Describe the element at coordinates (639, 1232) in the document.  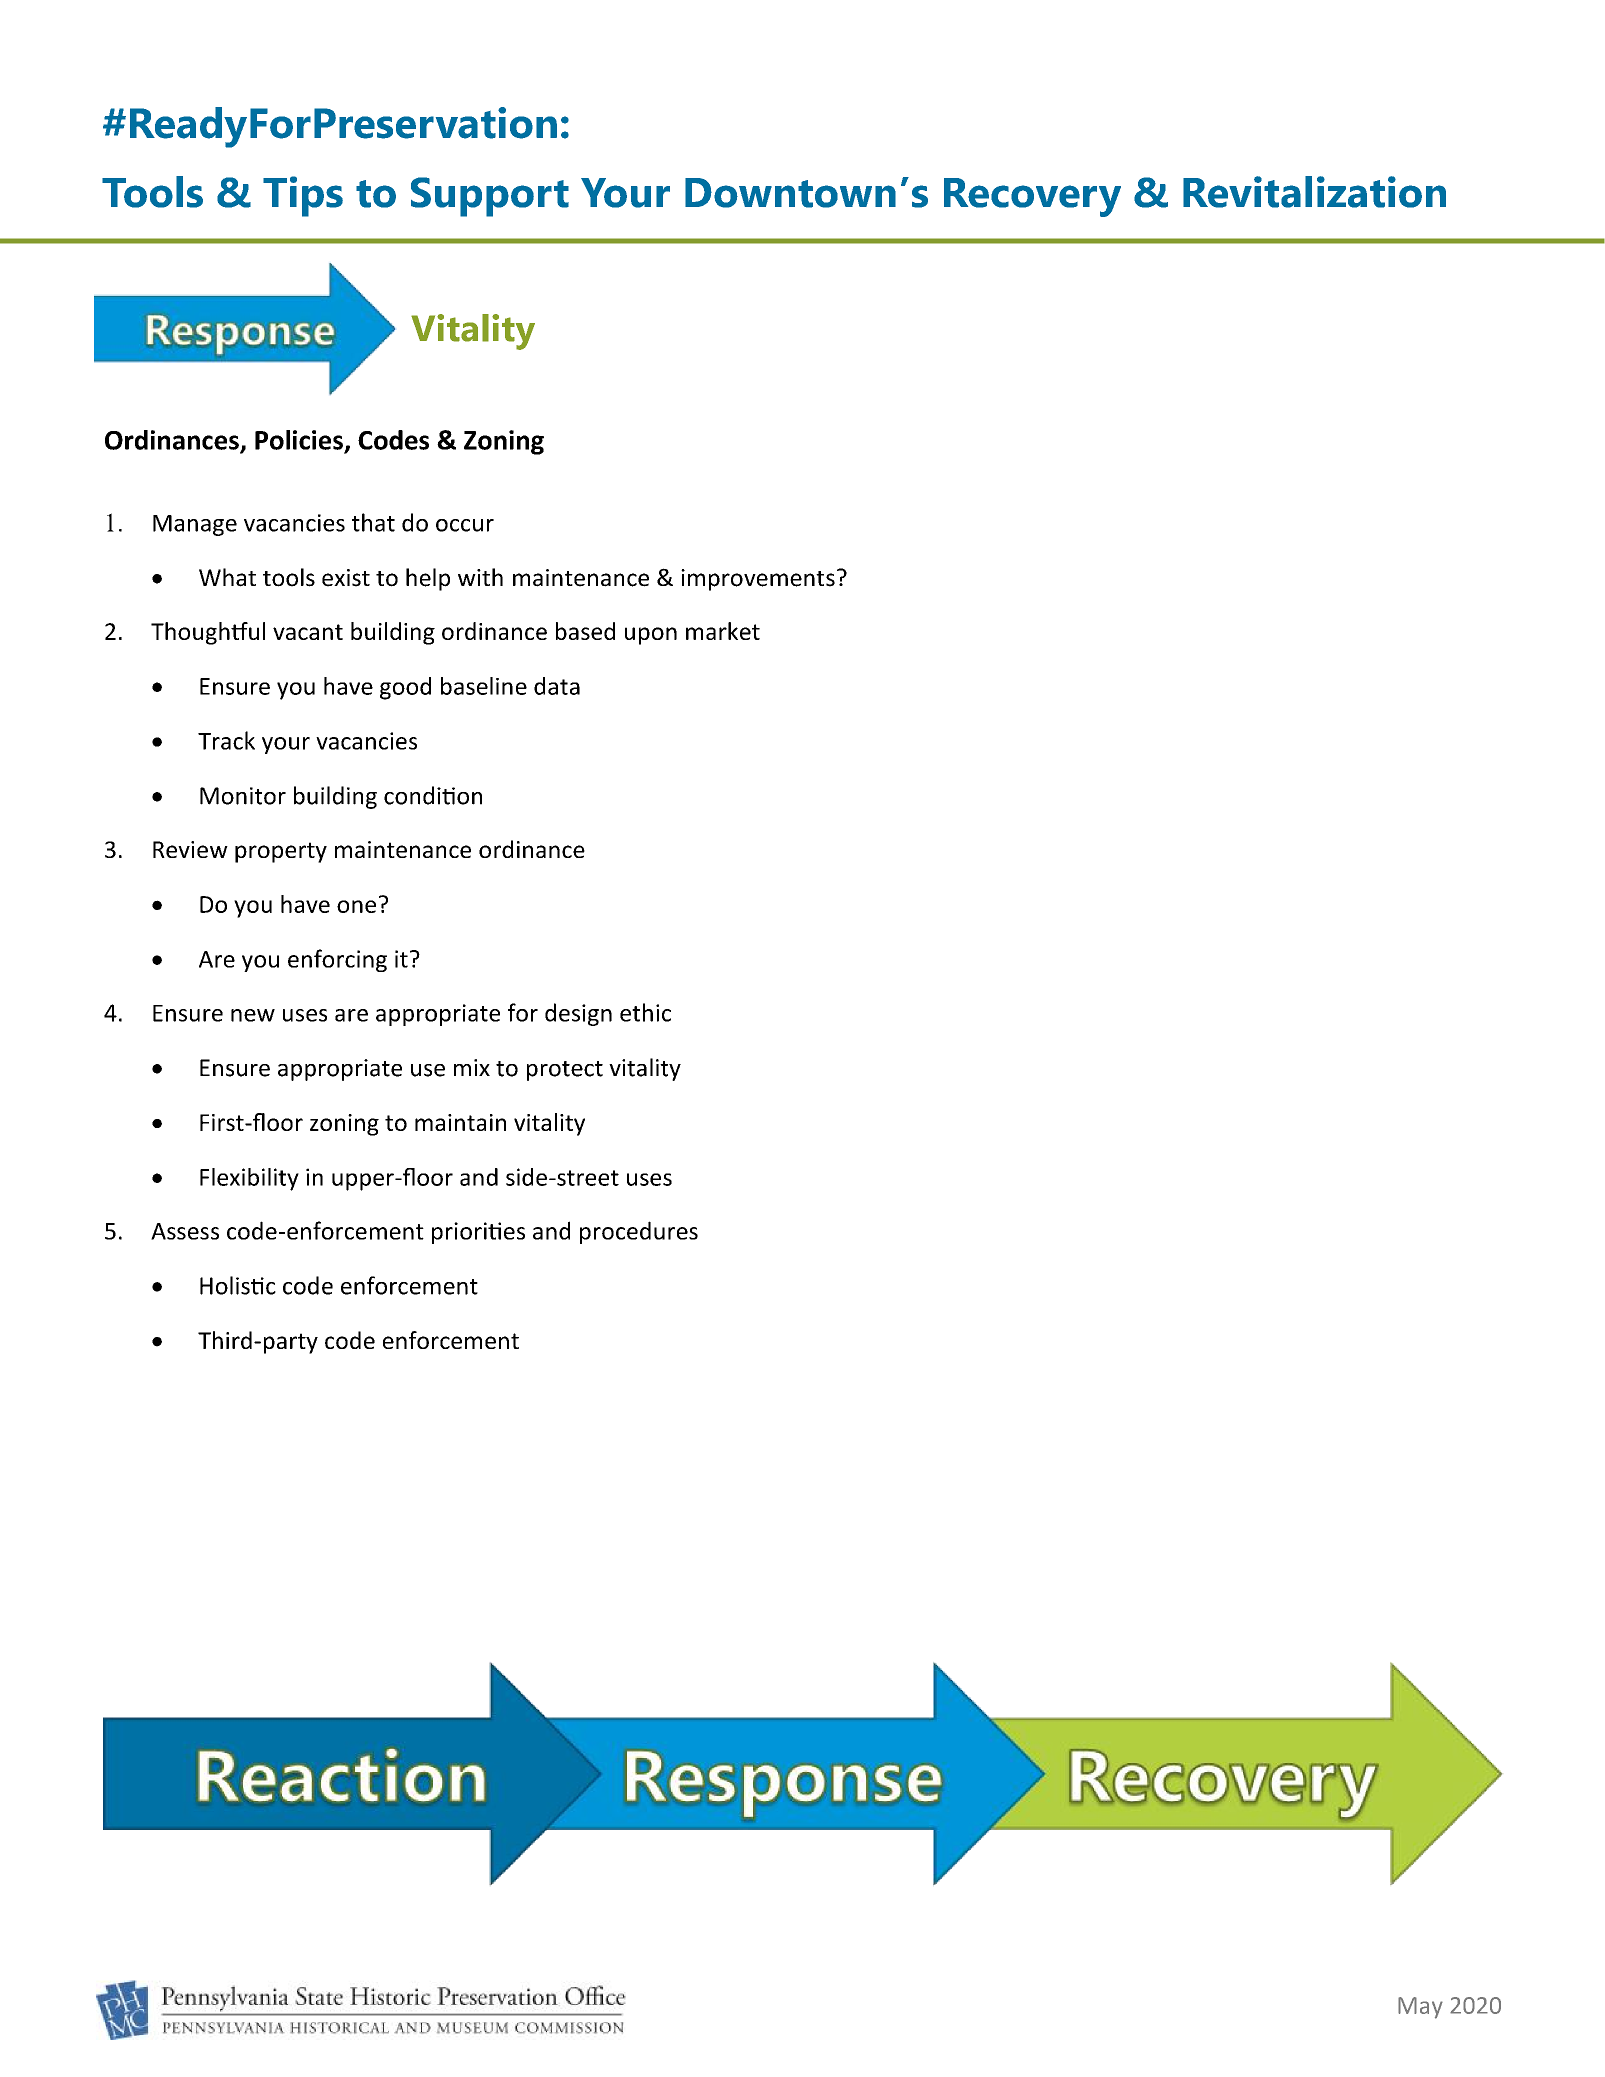
I see `procedures` at that location.
